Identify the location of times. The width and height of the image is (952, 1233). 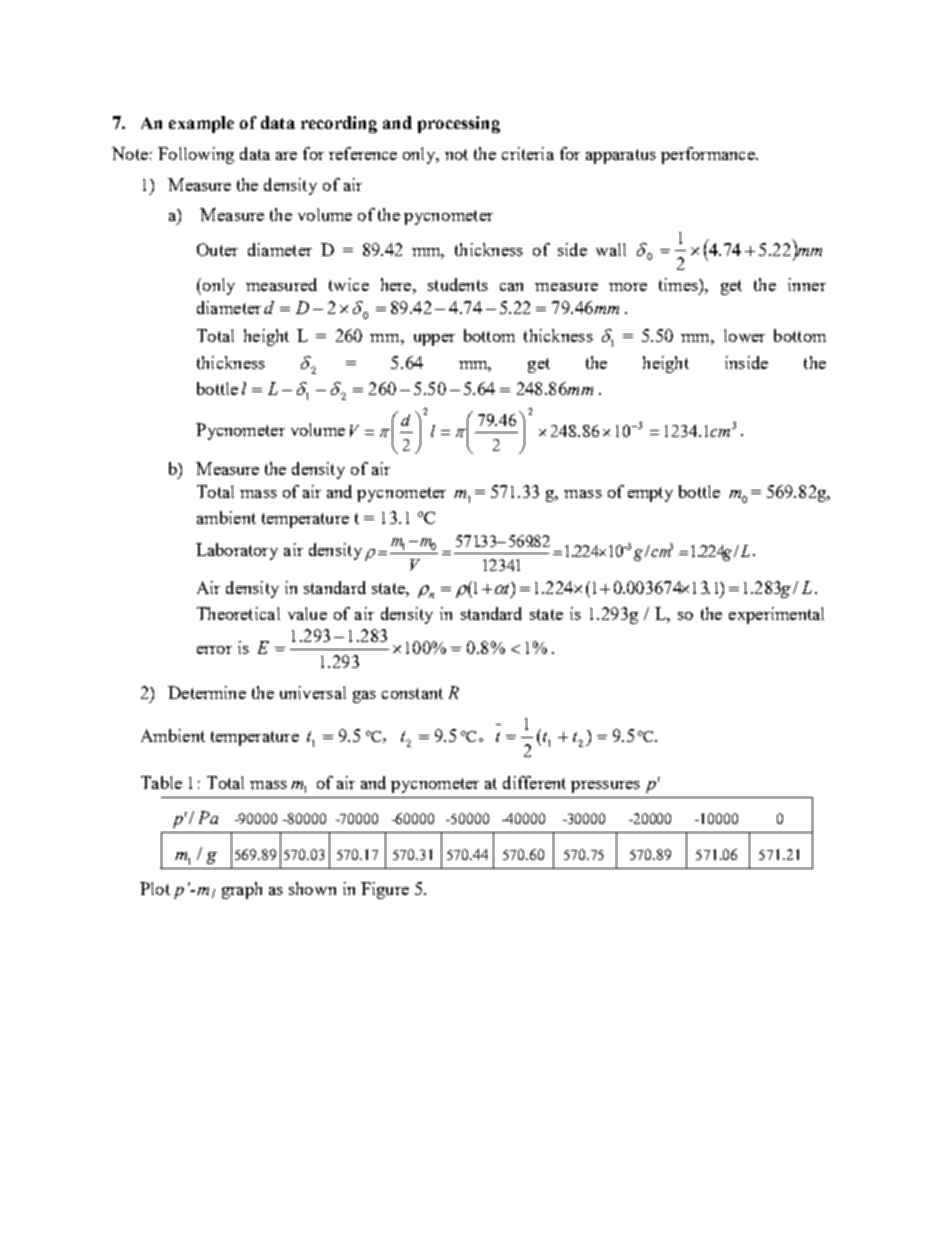
(679, 284).
